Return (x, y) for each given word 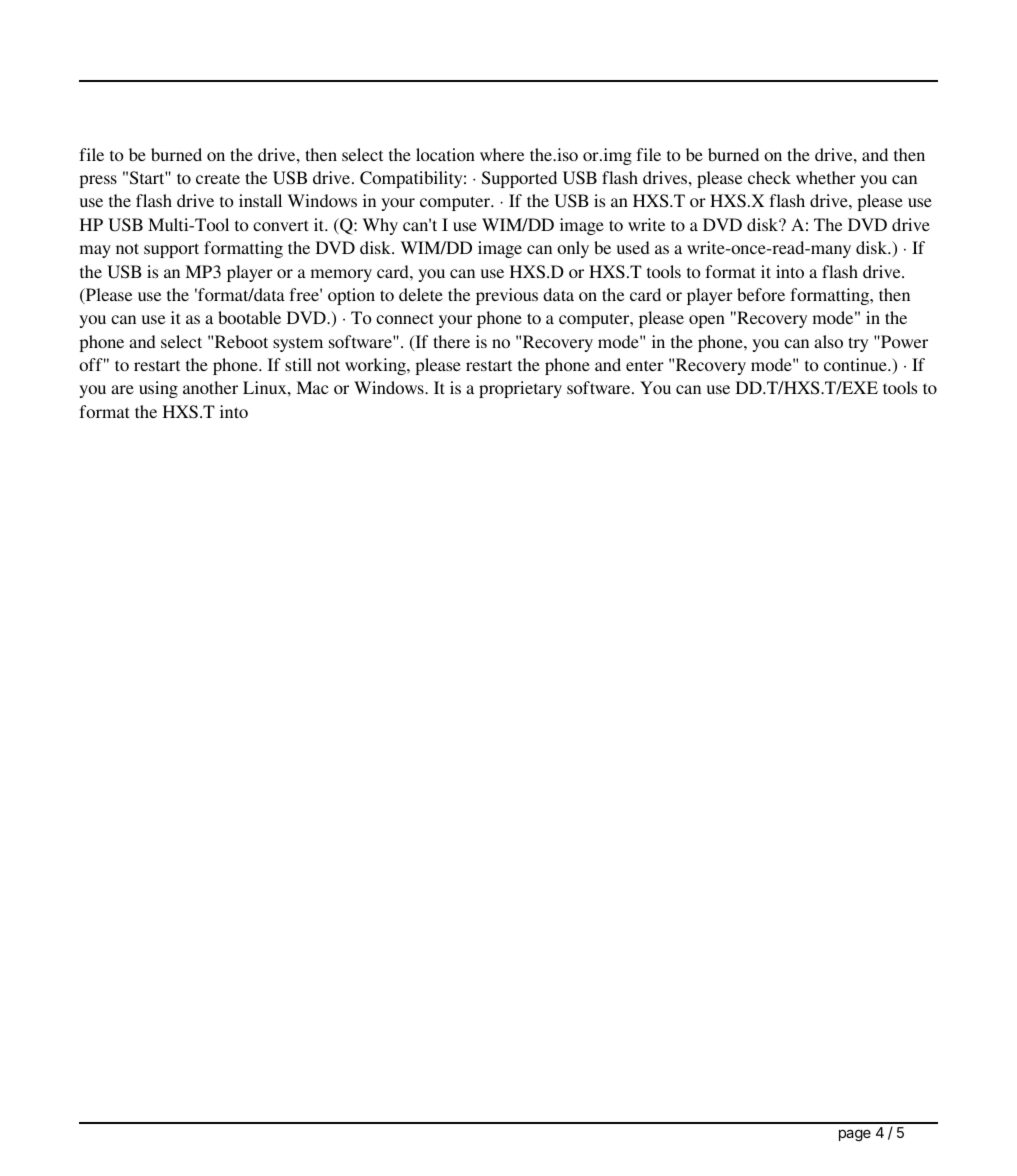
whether (826, 177)
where (502, 154)
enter (645, 365)
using (158, 389)
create (218, 178)
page (855, 1135)
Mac (313, 387)
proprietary (520, 389)
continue (856, 364)
